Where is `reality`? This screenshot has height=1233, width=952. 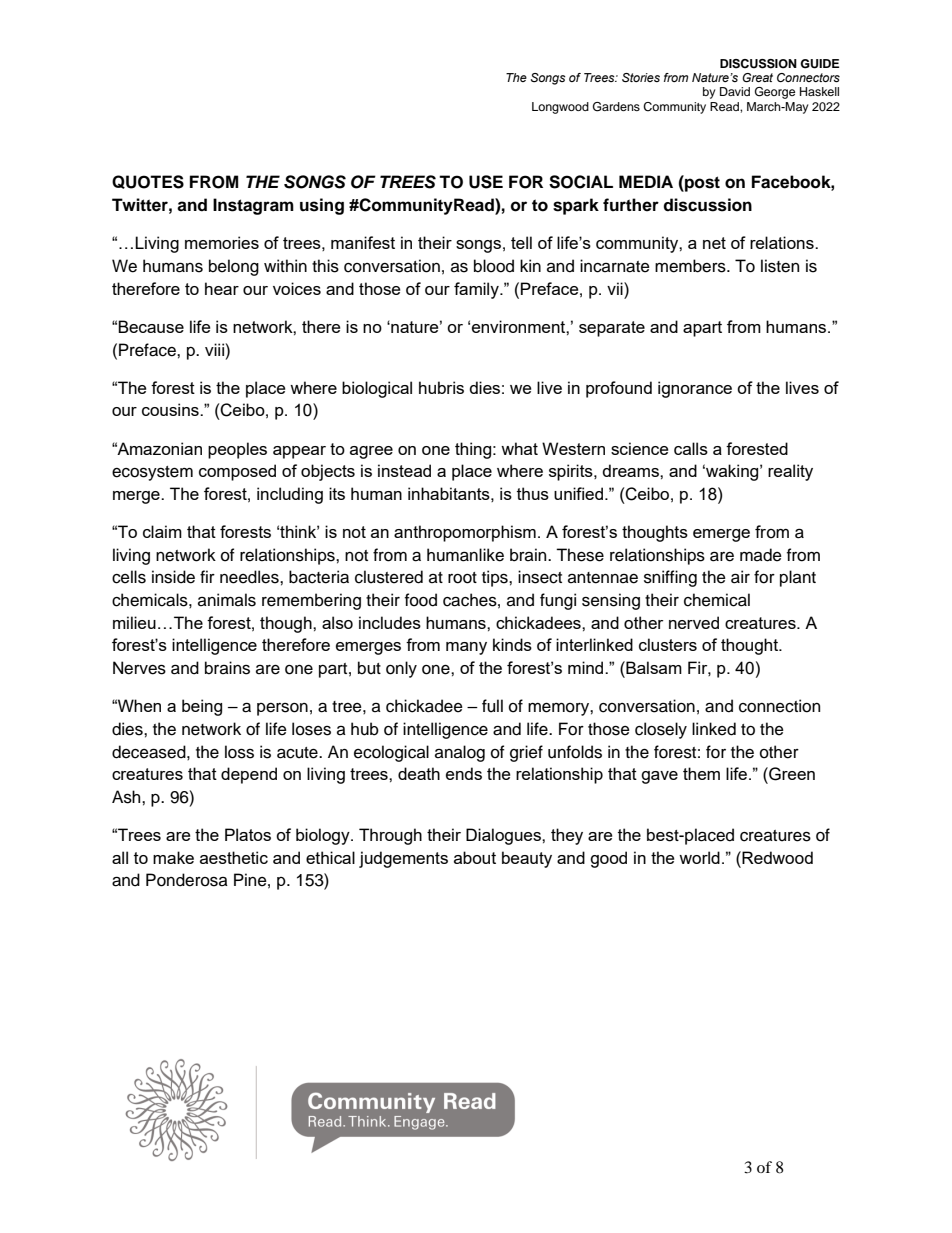
reality is located at coordinates (790, 472).
